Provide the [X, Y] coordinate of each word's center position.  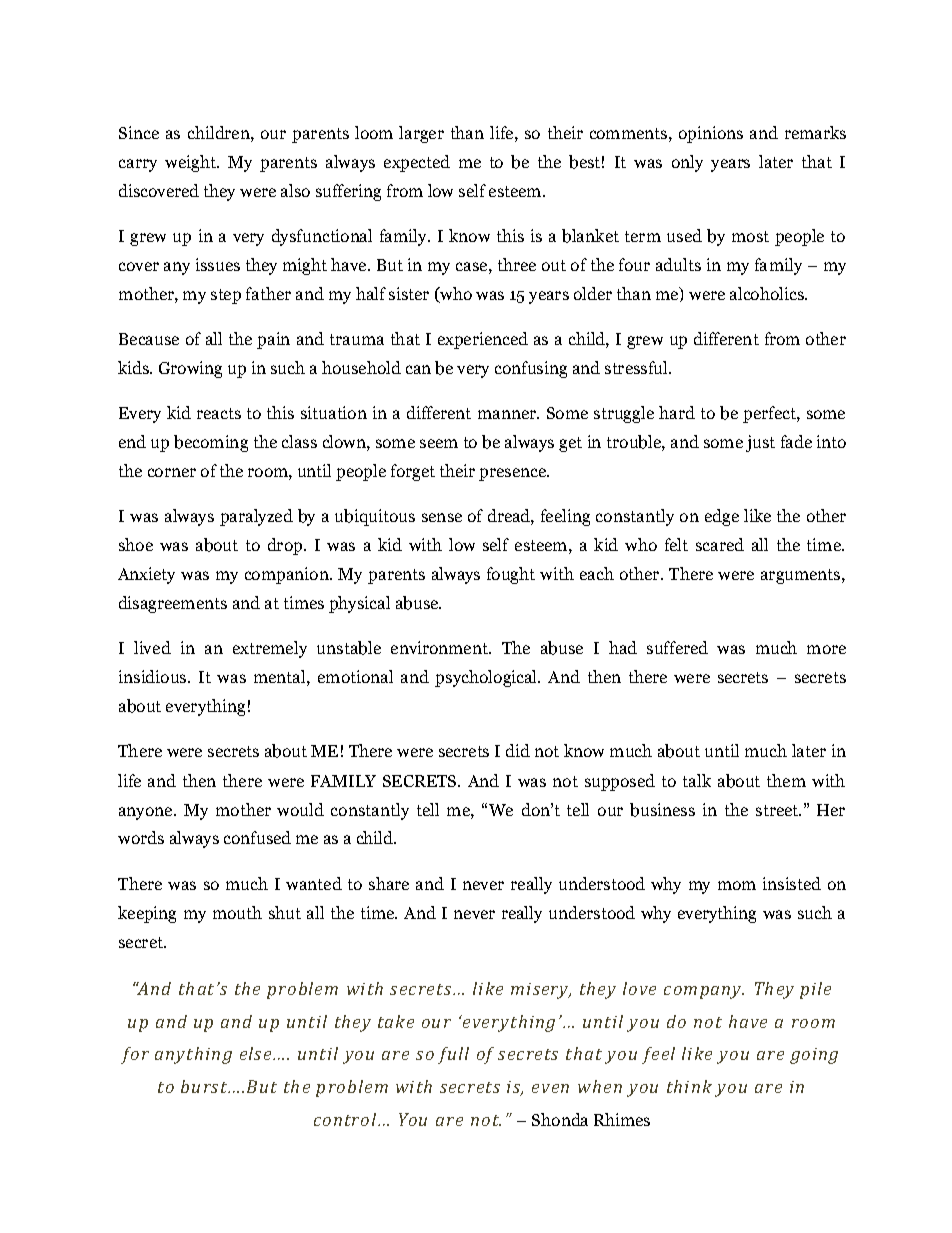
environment [440, 647]
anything [193, 1055]
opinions [711, 134]
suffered [677, 647]
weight [191, 163]
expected [417, 163]
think [689, 1086]
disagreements [173, 604]
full [453, 1055]
